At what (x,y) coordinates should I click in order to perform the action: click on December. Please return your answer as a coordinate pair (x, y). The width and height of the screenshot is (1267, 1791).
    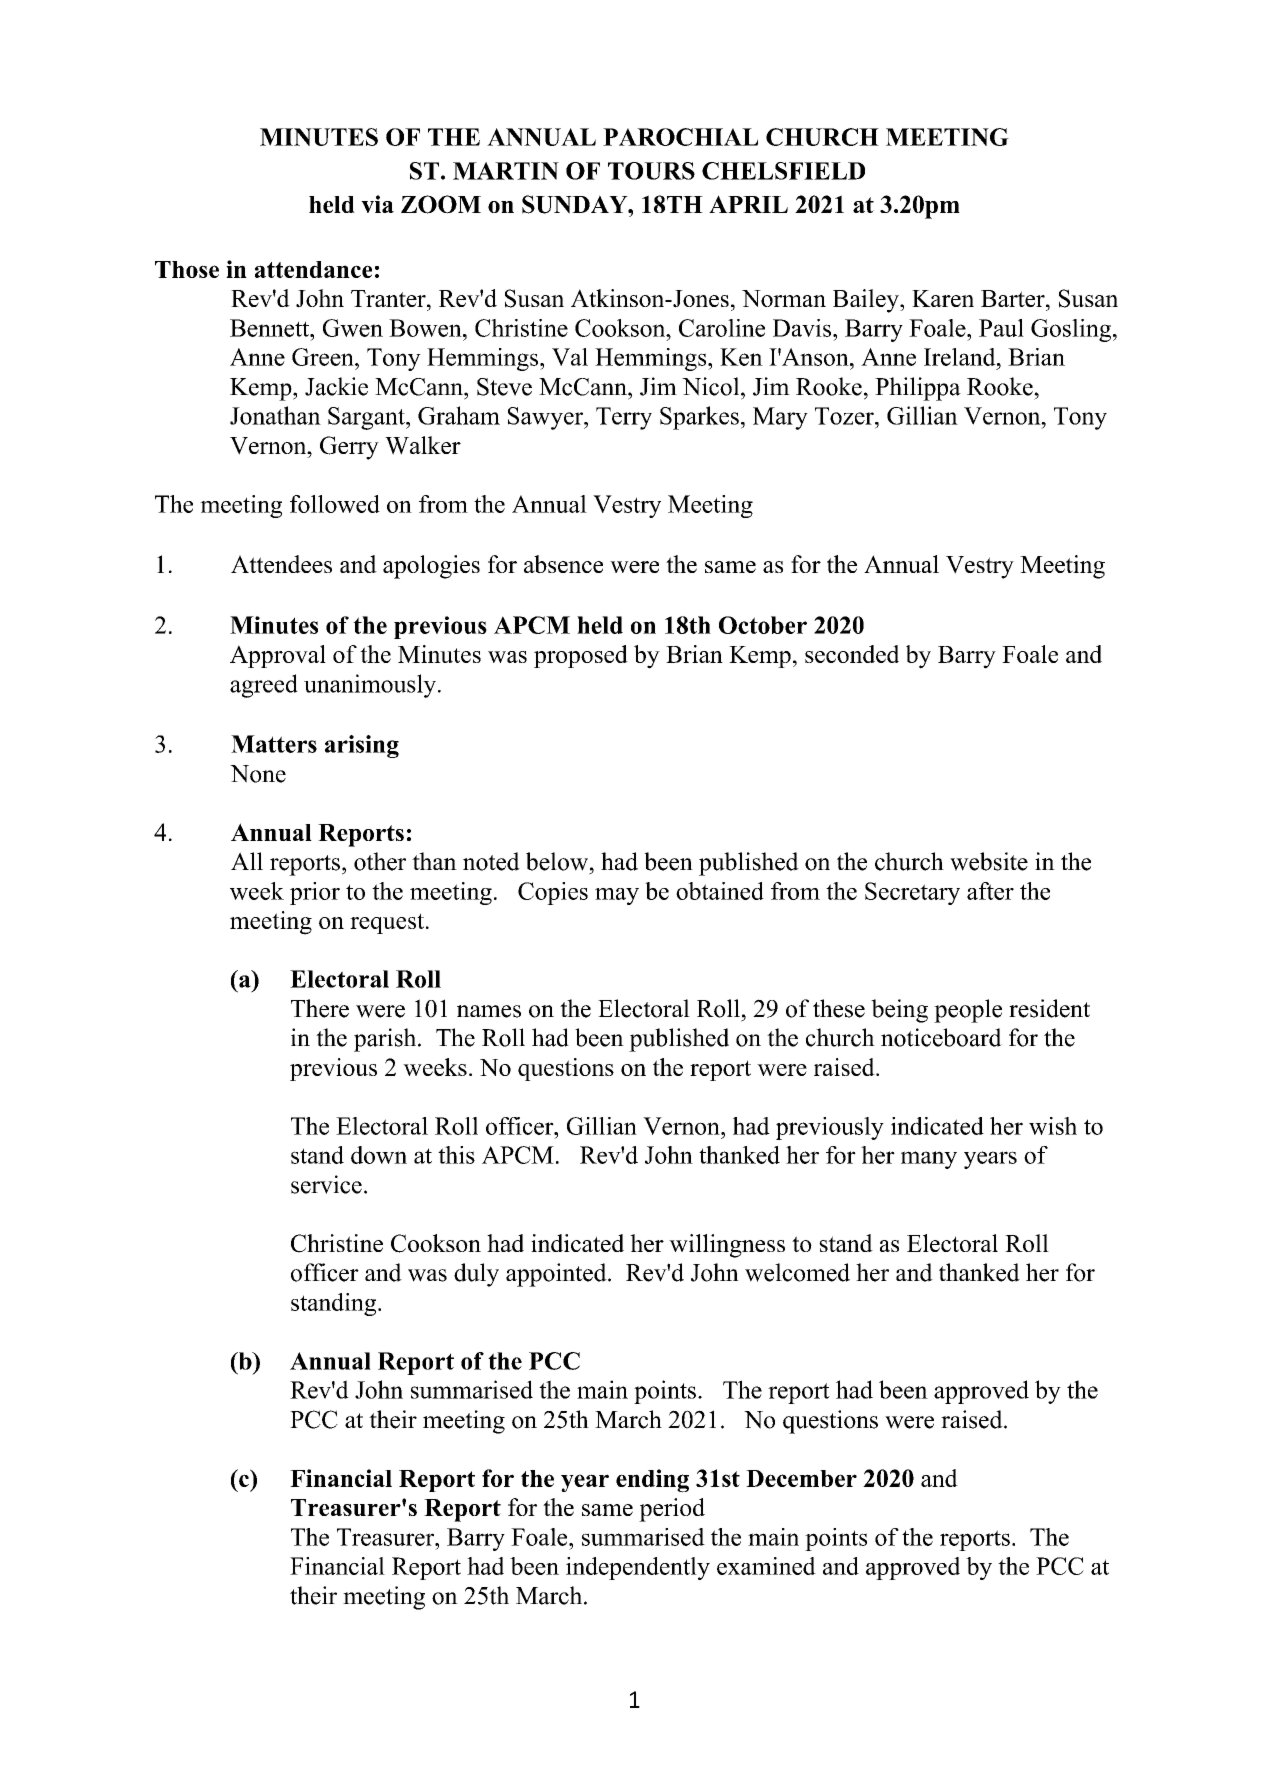
    Looking at the image, I should click on (801, 1478).
